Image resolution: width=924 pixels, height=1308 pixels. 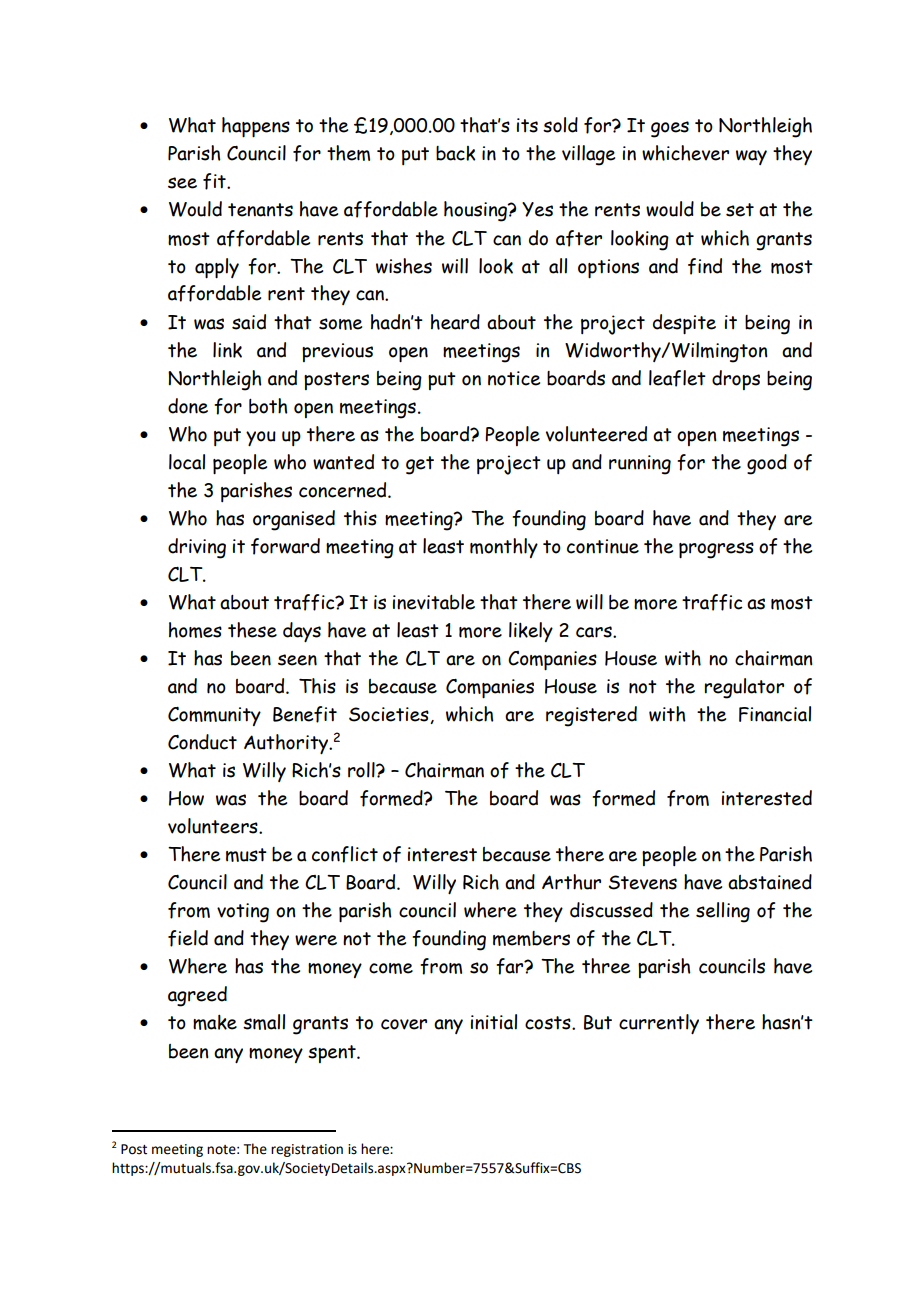 I want to click on happens, so click(x=256, y=127).
